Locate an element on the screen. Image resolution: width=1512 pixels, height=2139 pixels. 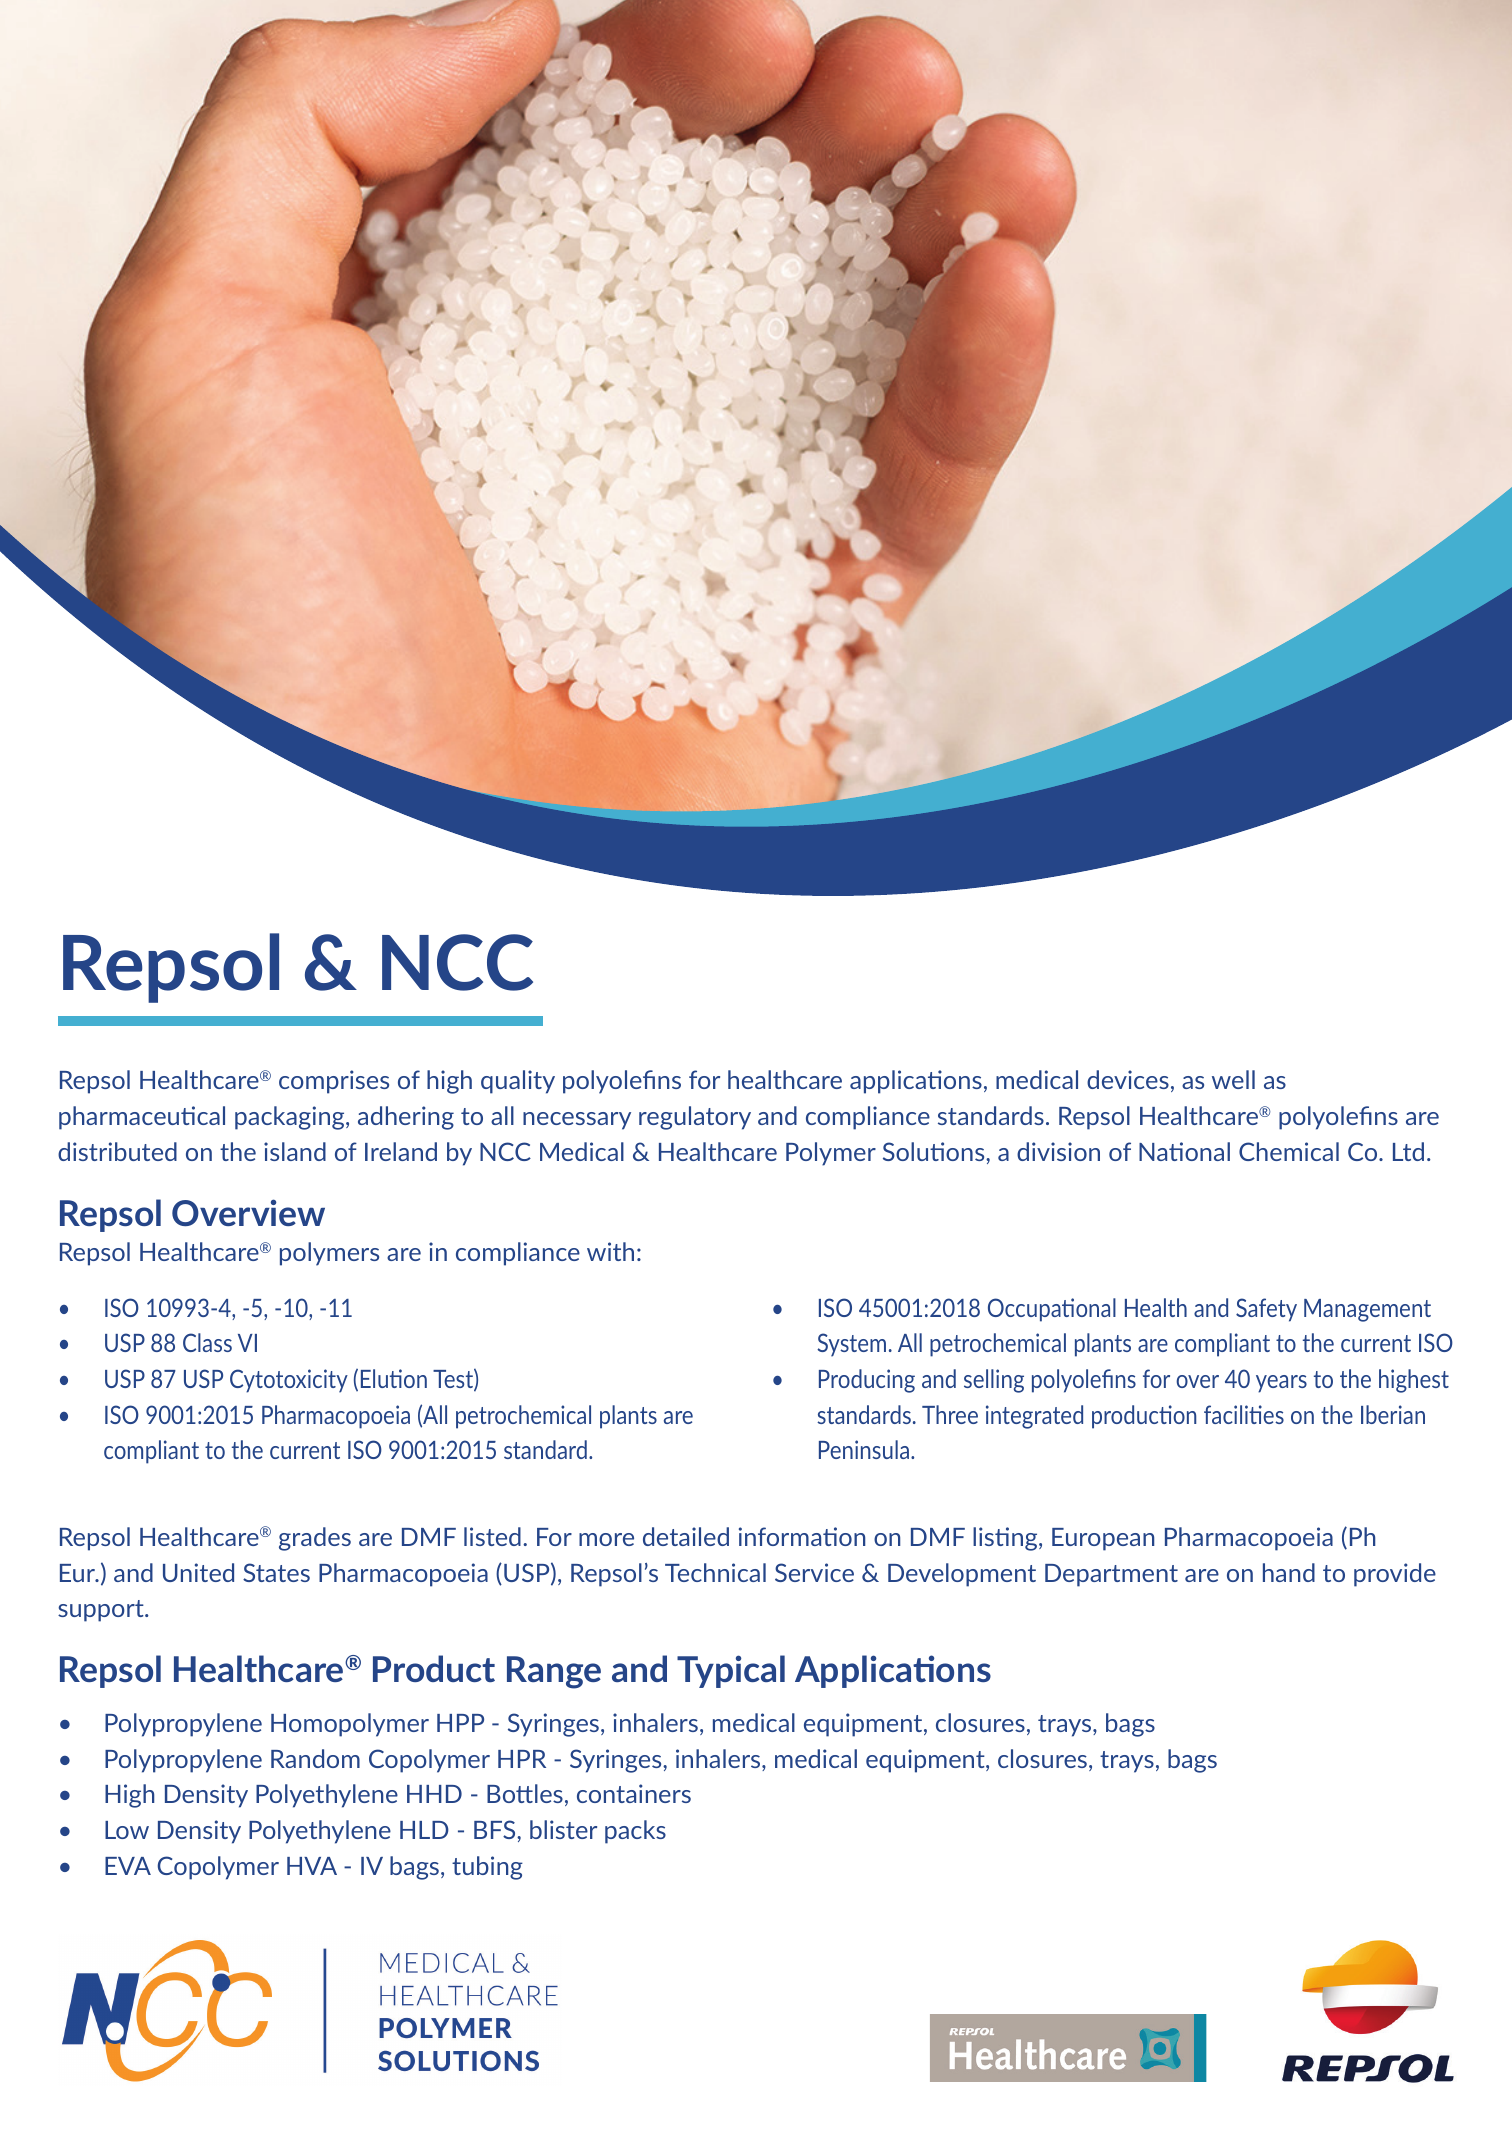
Peninsula is located at coordinates (864, 1449).
